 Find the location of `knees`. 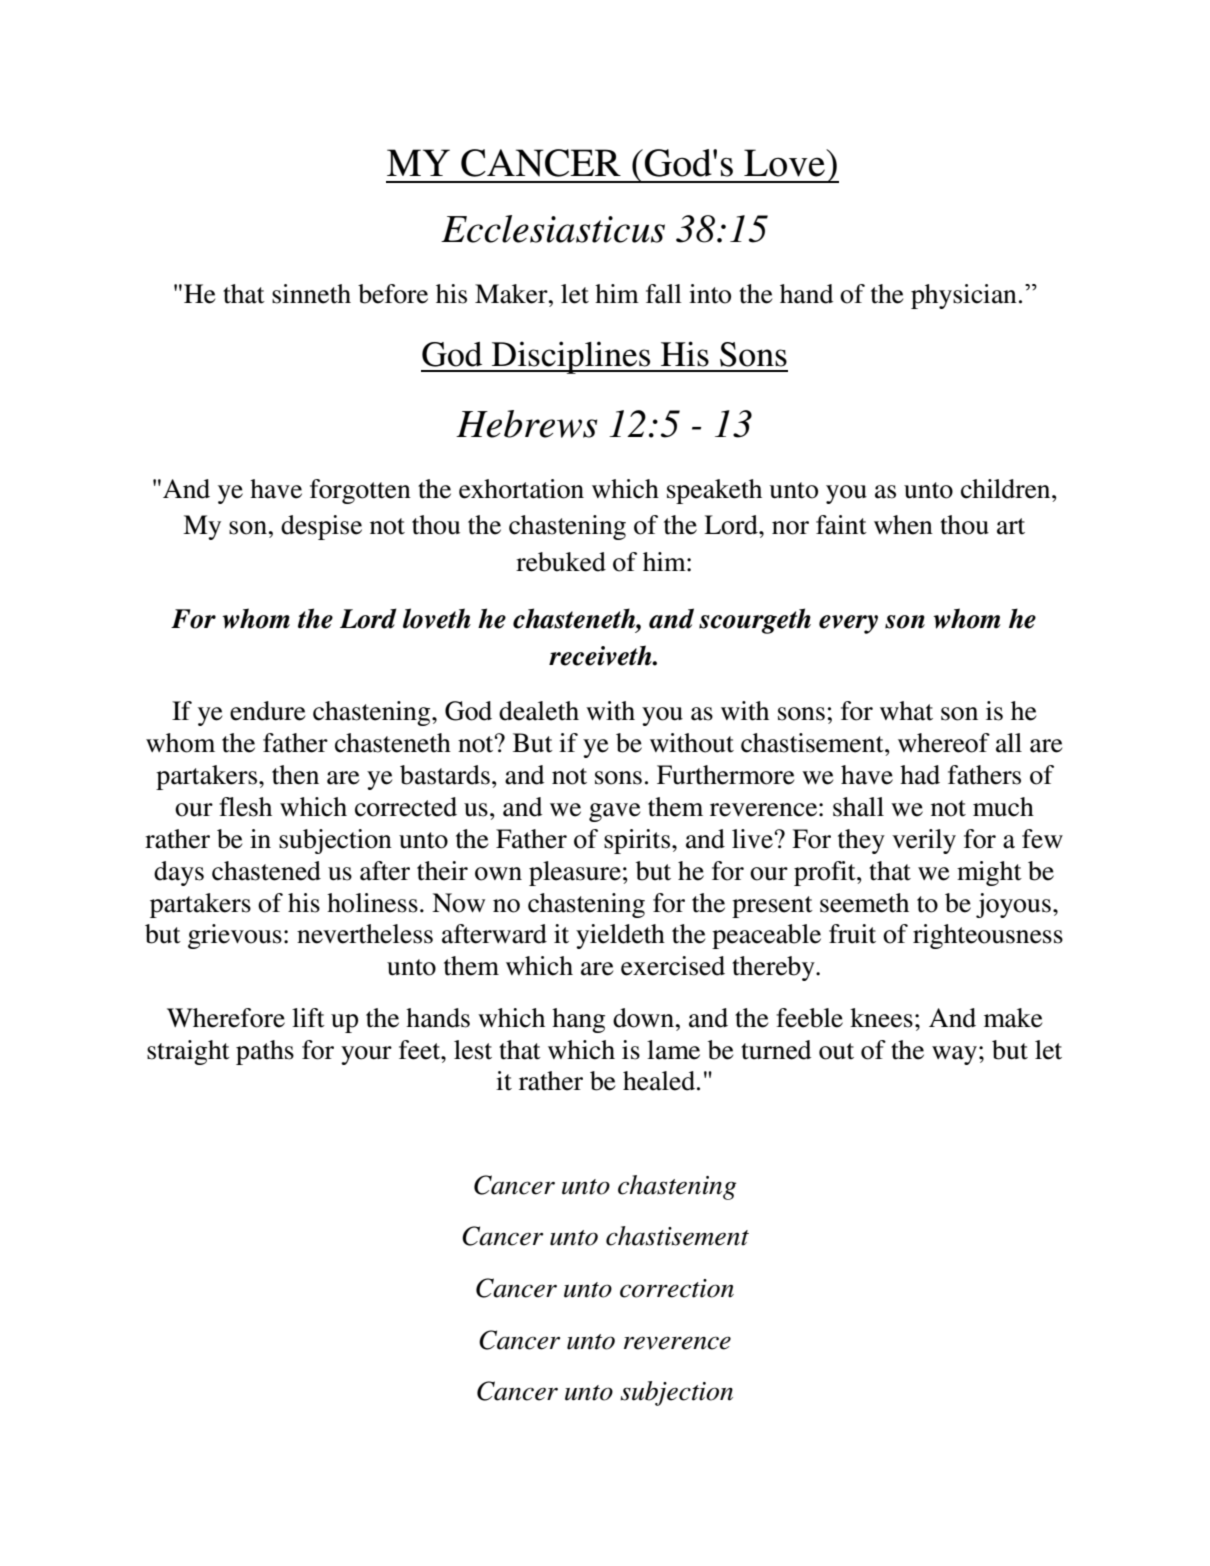

knees is located at coordinates (881, 1018).
